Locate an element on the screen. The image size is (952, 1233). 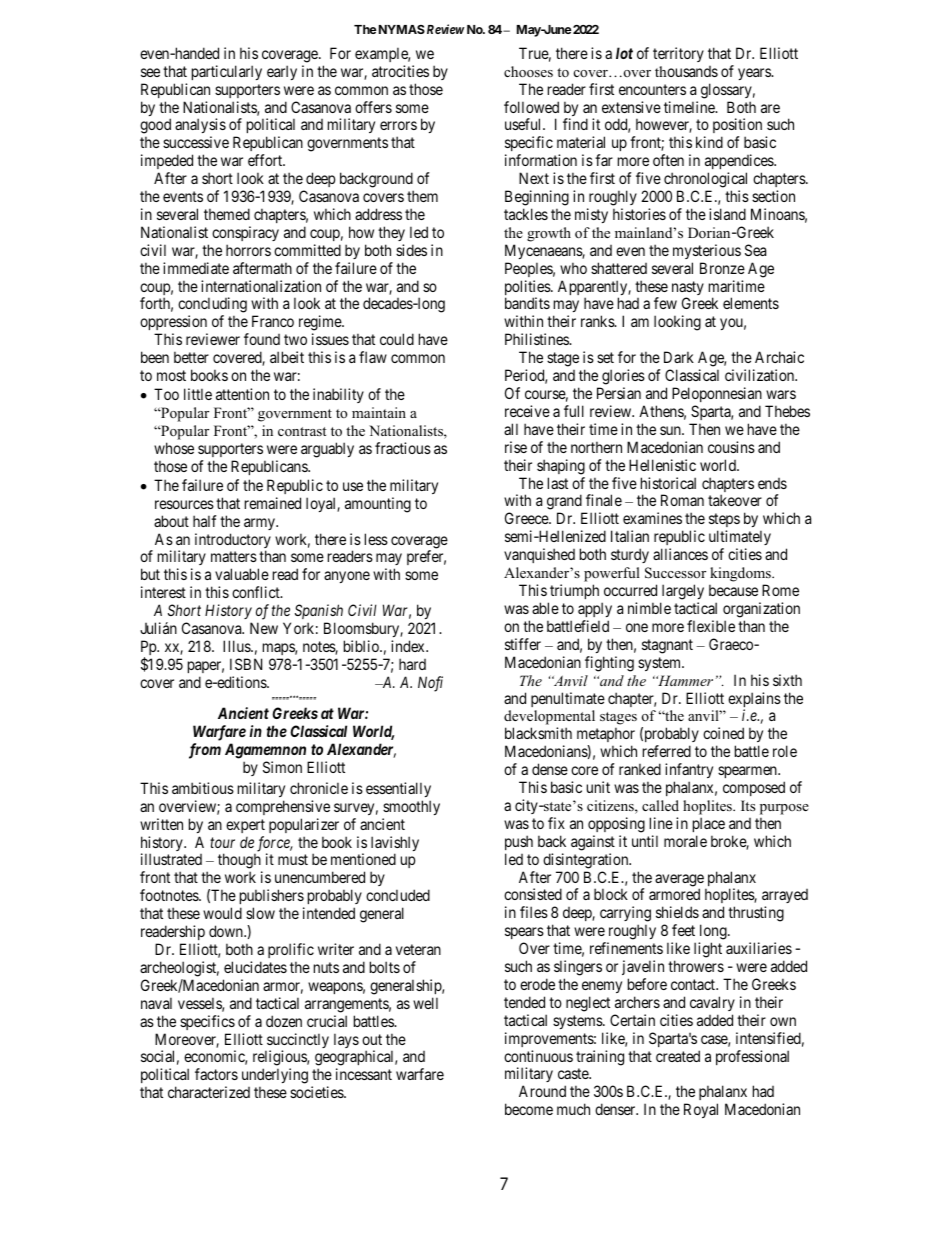
thousands is located at coordinates (686, 71).
